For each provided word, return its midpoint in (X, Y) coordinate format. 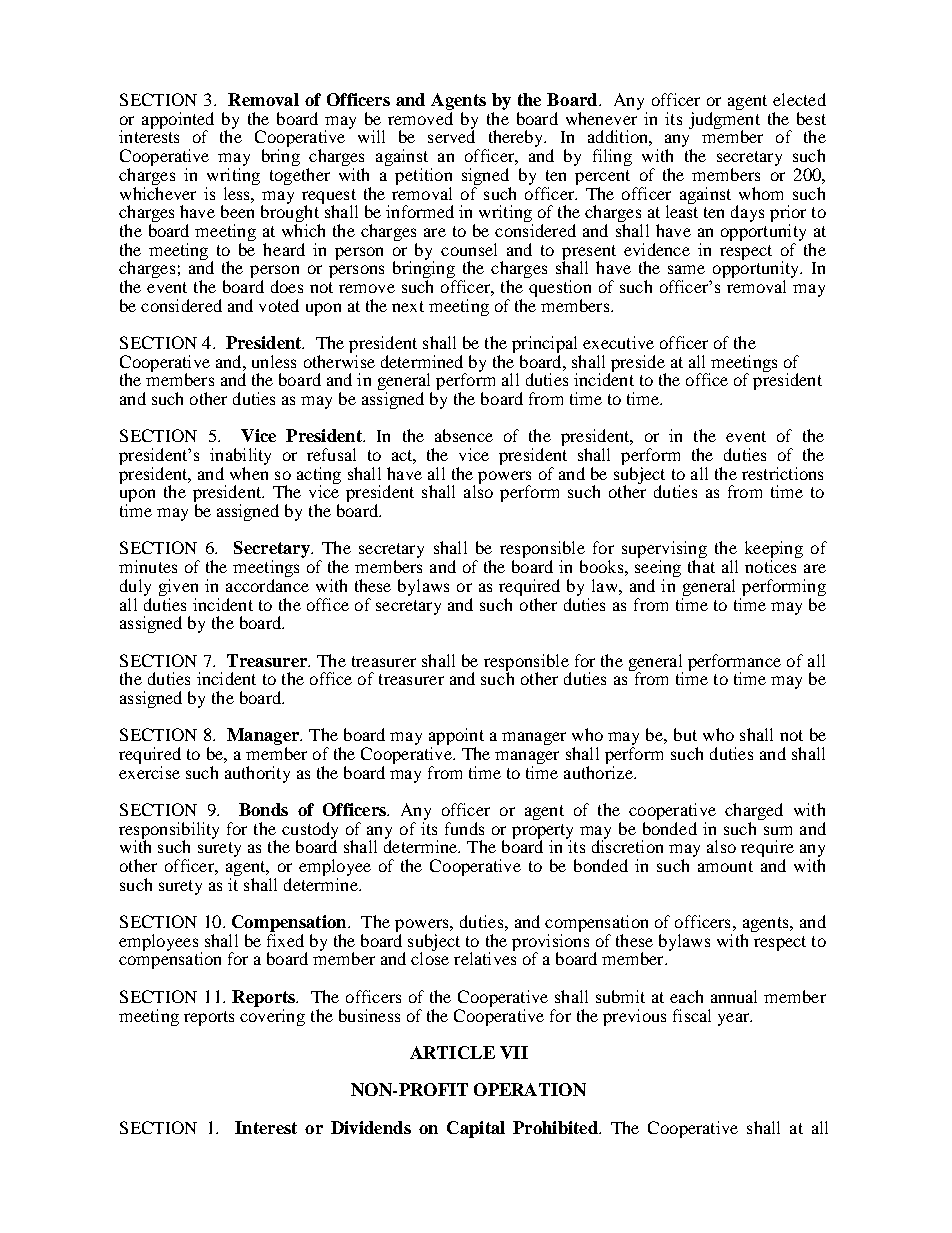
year (735, 1019)
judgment (724, 121)
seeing (658, 570)
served (451, 135)
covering (272, 1016)
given (178, 587)
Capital (476, 1129)
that (701, 566)
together (300, 176)
